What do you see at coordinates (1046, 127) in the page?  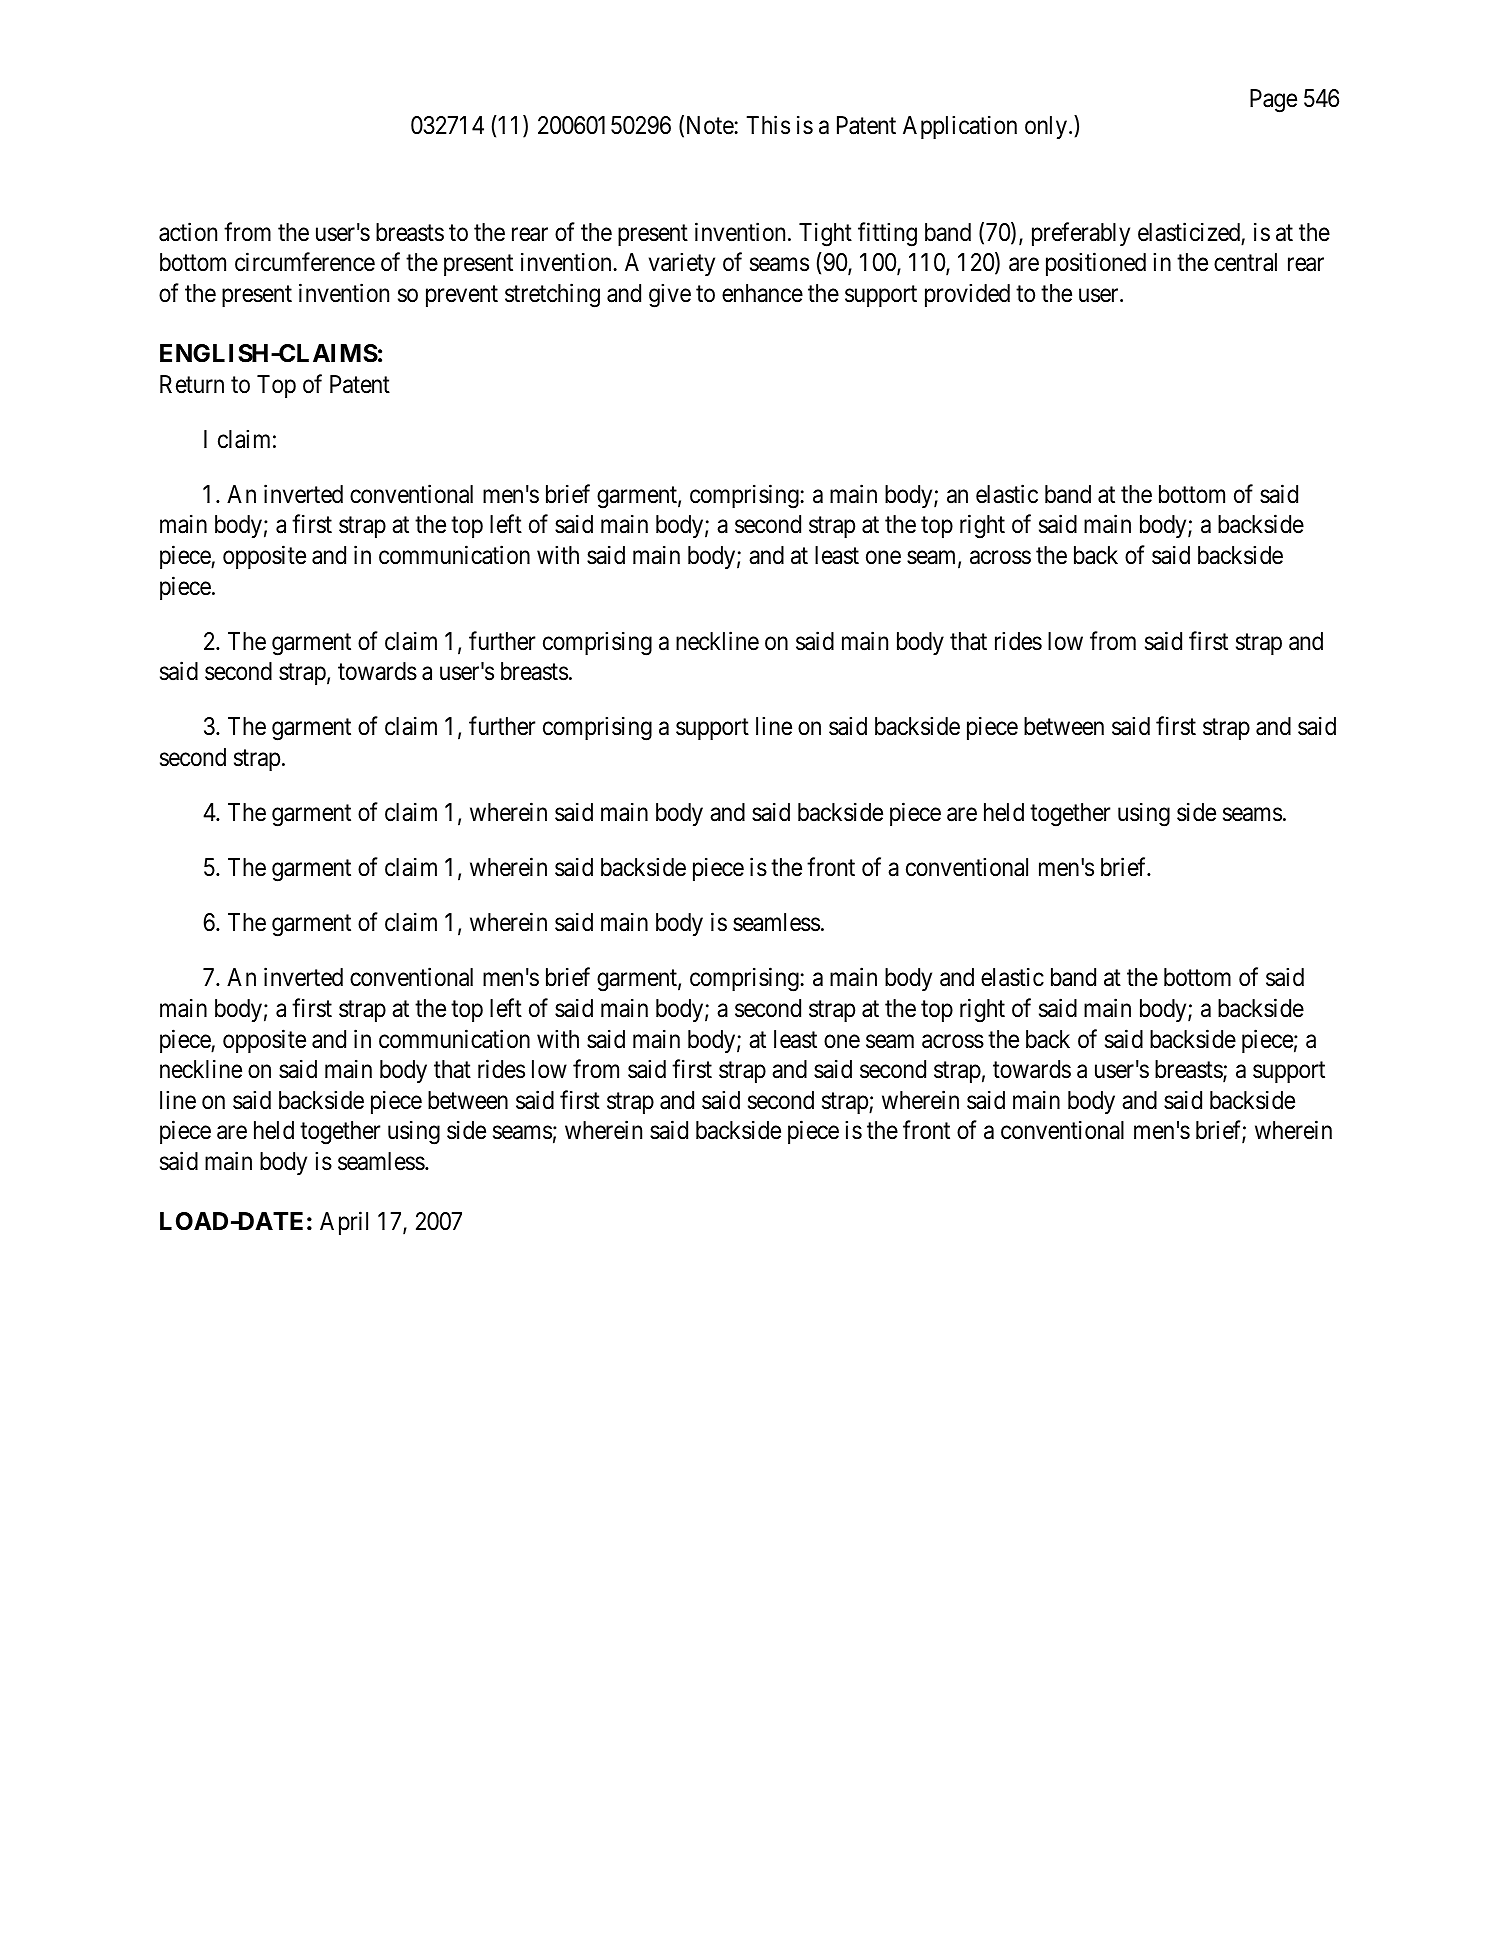 I see `only` at bounding box center [1046, 127].
